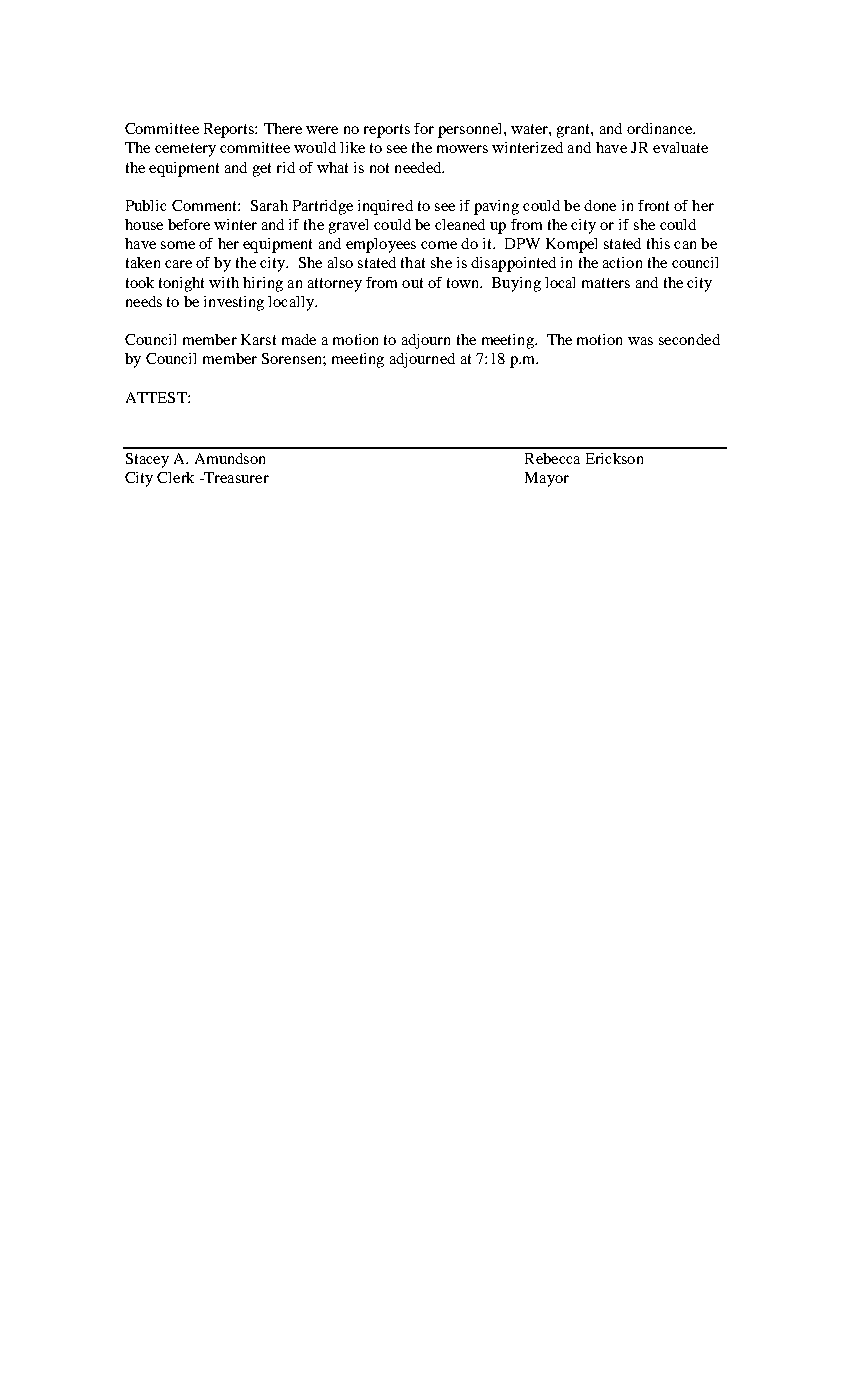 Image resolution: width=849 pixels, height=1400 pixels. What do you see at coordinates (157, 397) in the screenshot?
I see `ATTEST` at bounding box center [157, 397].
